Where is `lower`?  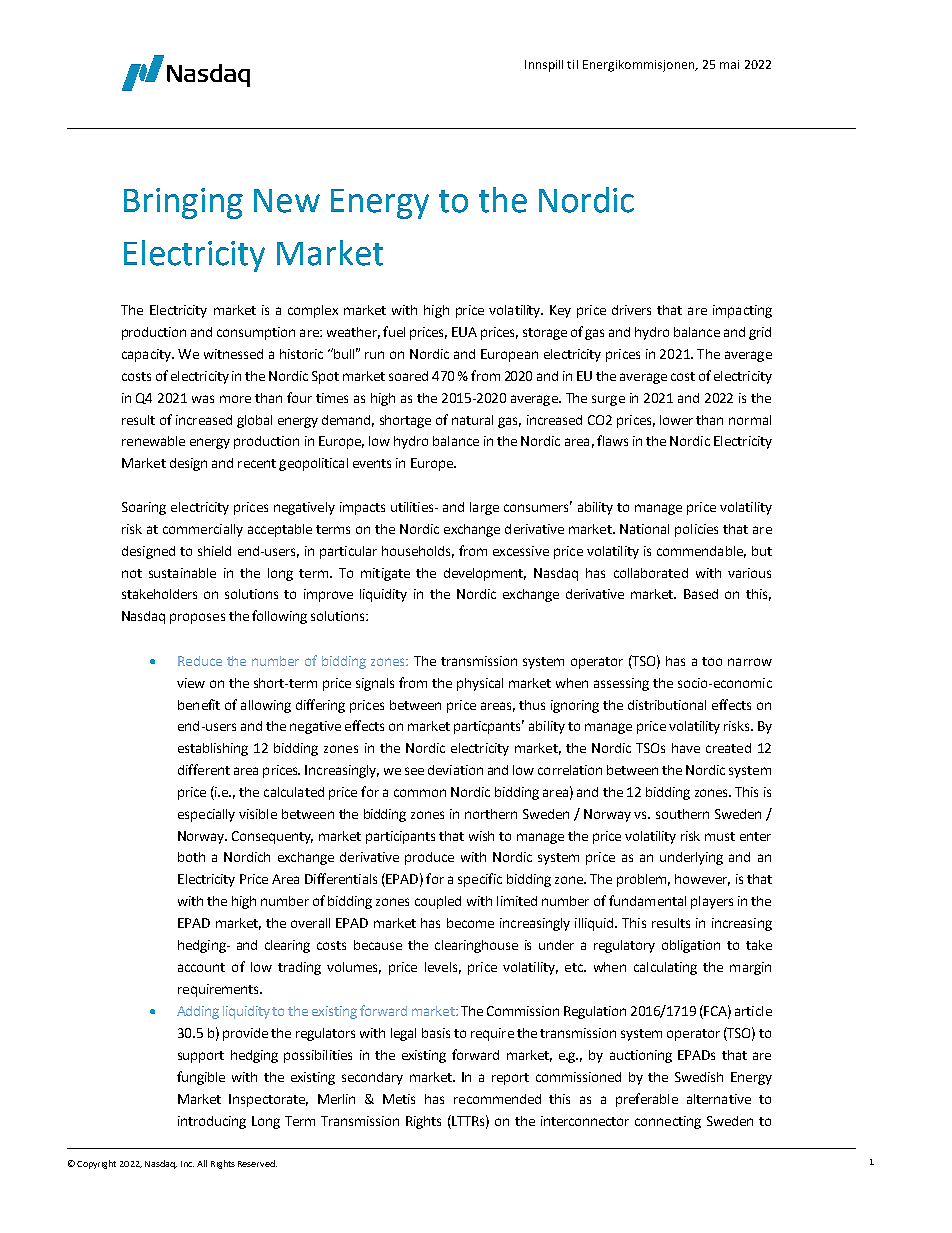
lower is located at coordinates (676, 420).
